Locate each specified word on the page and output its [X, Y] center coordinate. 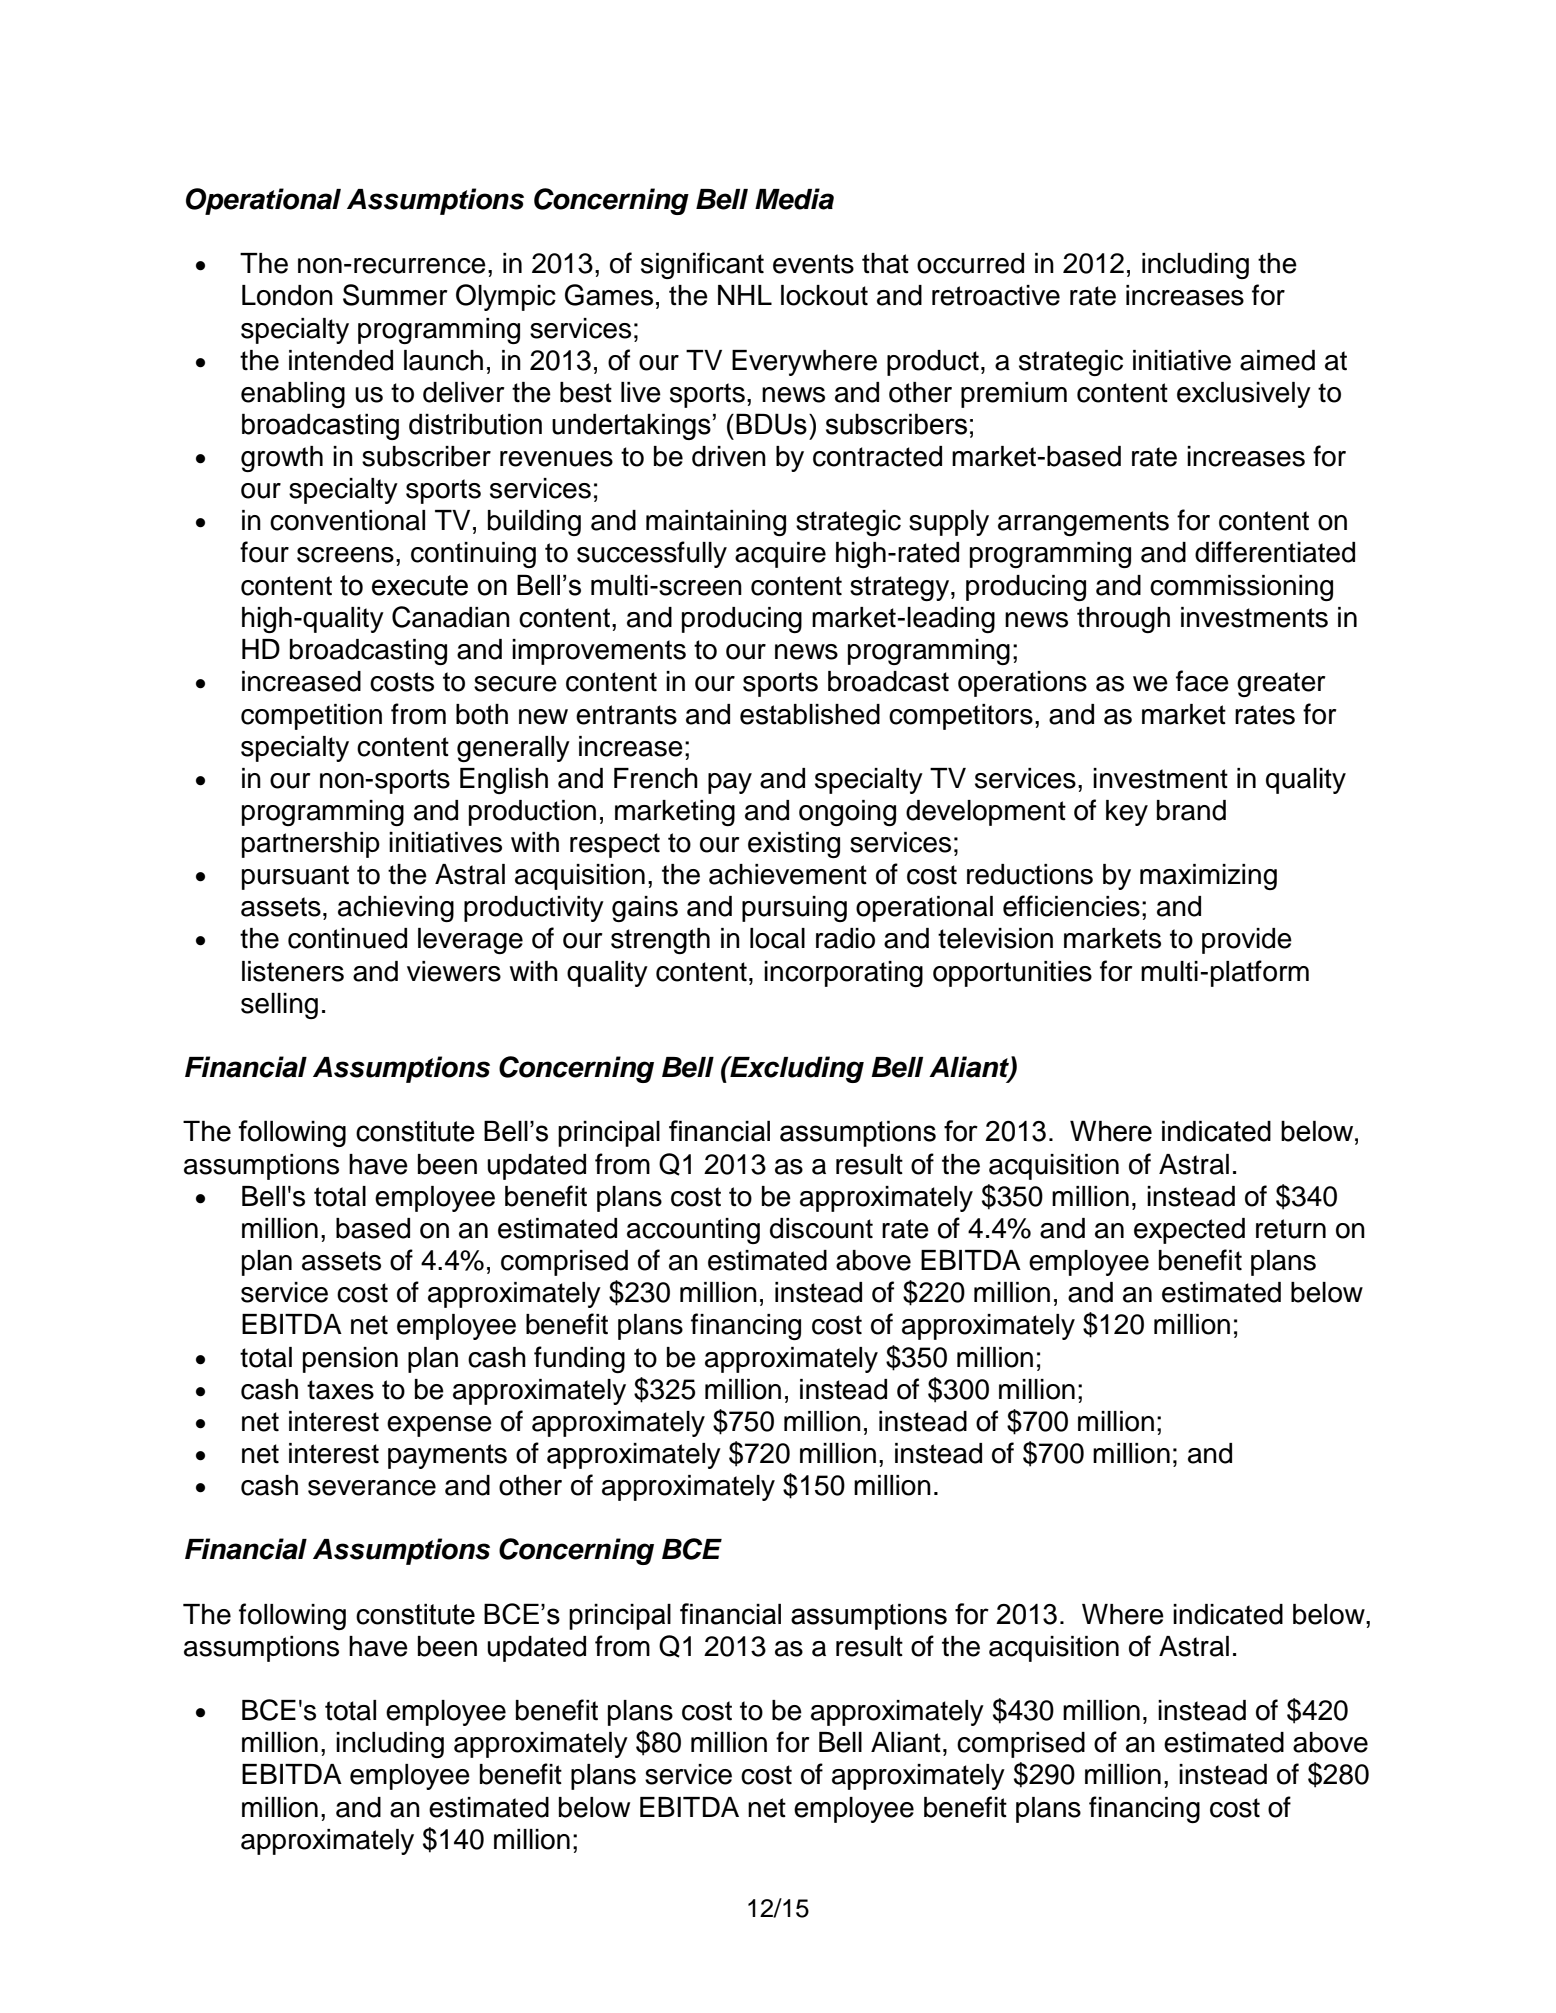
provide [1247, 941]
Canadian [451, 617]
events [813, 264]
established [810, 714]
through [1123, 620]
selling [279, 1006]
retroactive [996, 295]
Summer [395, 295]
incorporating [843, 974]
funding [579, 1359]
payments [447, 1456]
